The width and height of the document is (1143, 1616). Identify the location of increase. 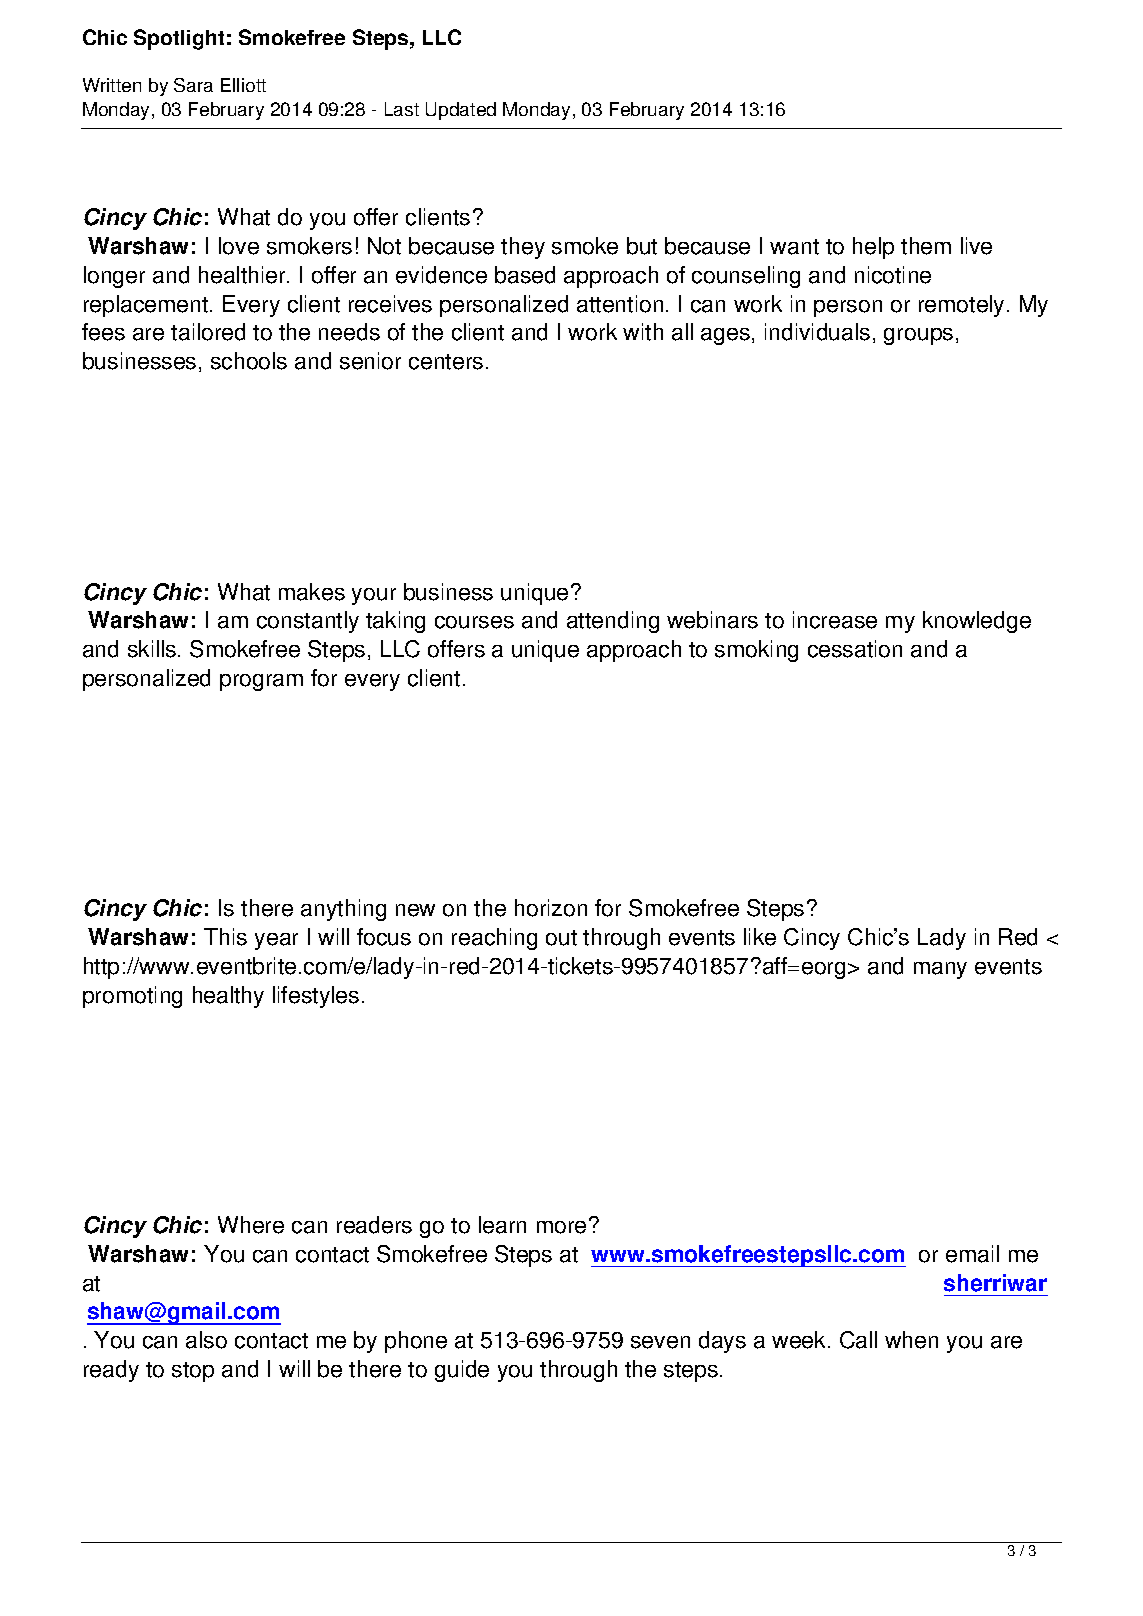
(835, 620).
